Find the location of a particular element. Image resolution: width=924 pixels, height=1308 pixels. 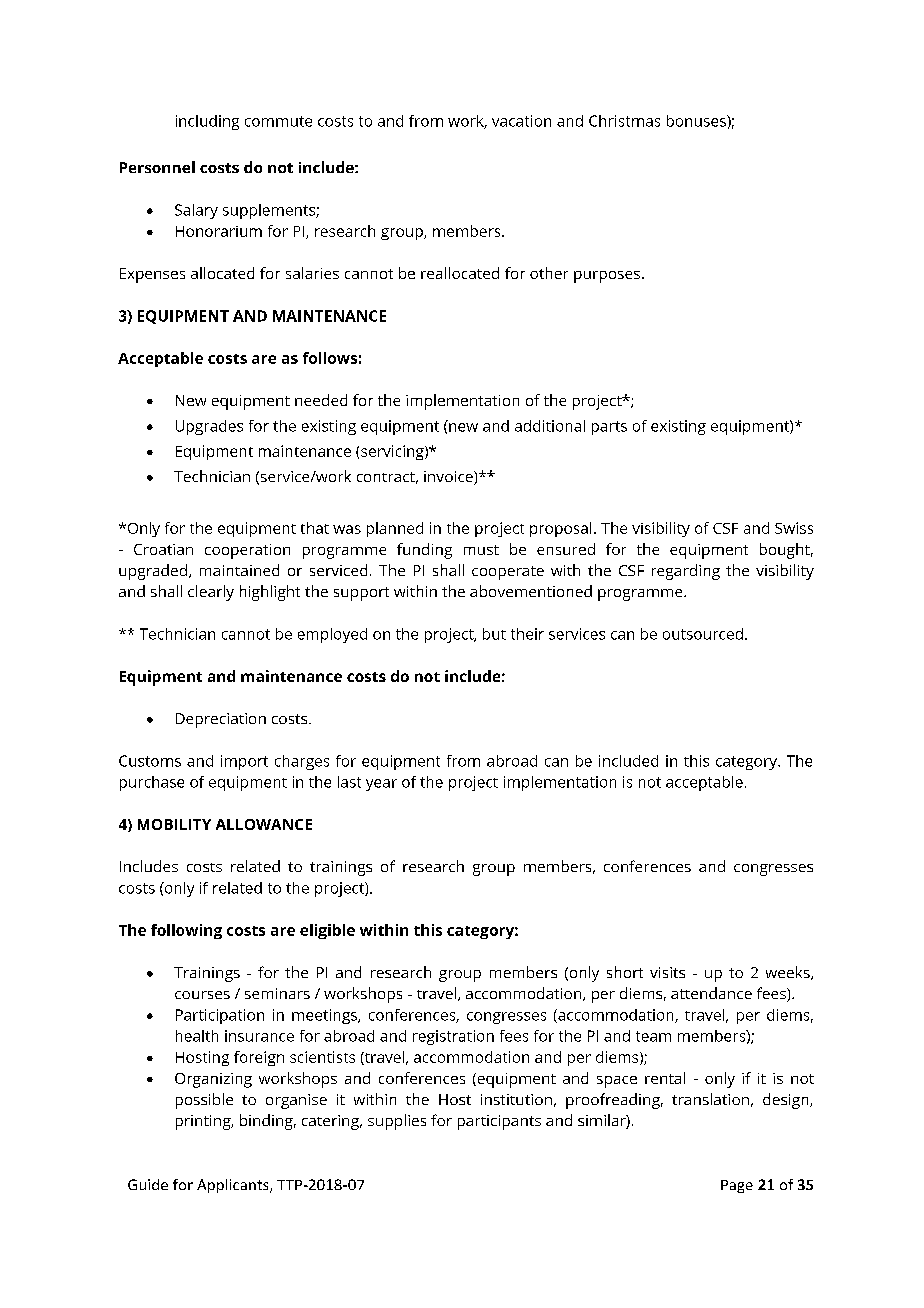

following is located at coordinates (186, 931).
